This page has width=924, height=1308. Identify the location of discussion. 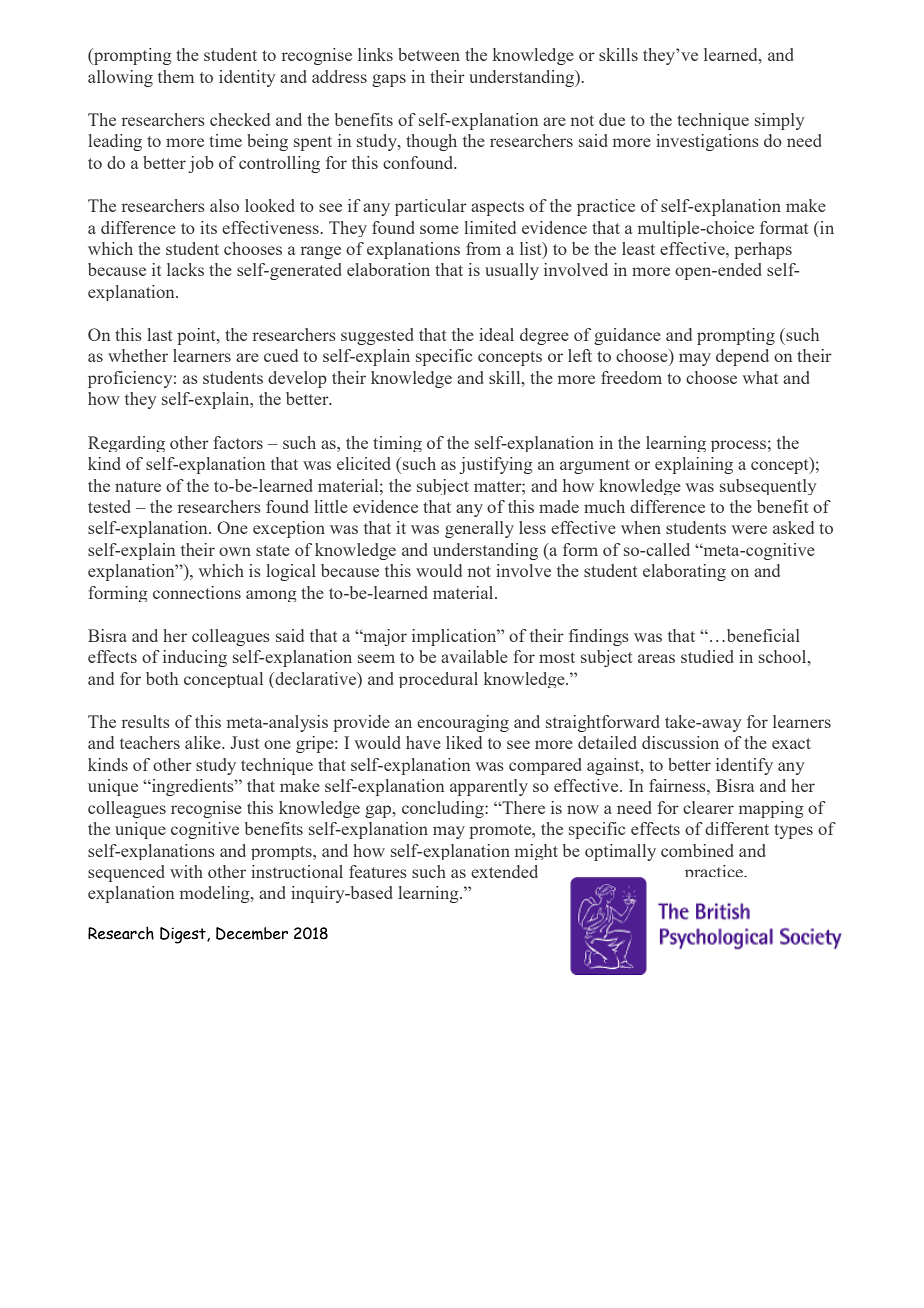
(680, 742).
